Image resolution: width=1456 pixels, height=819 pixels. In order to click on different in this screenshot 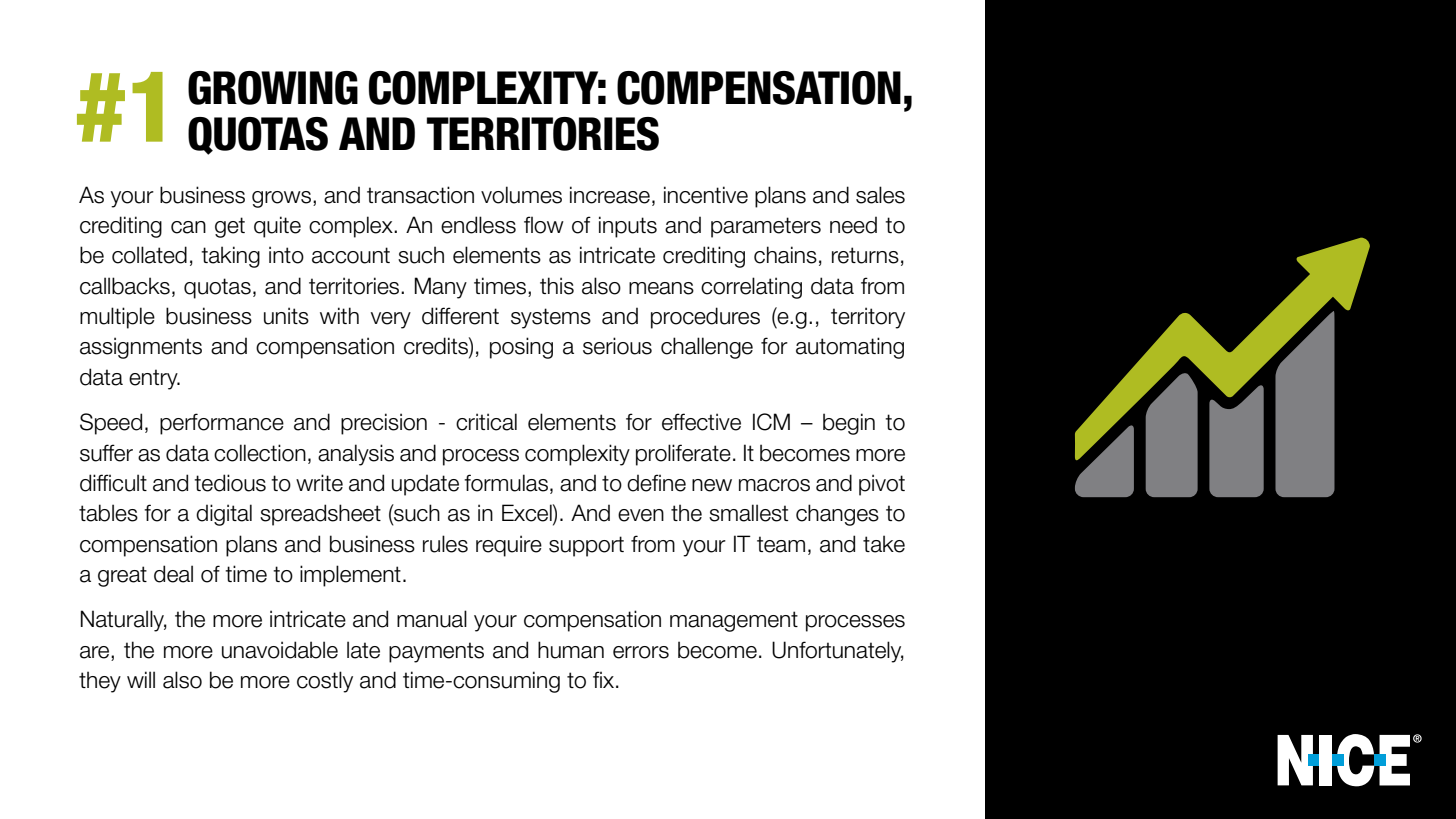, I will do `click(460, 316)`.
